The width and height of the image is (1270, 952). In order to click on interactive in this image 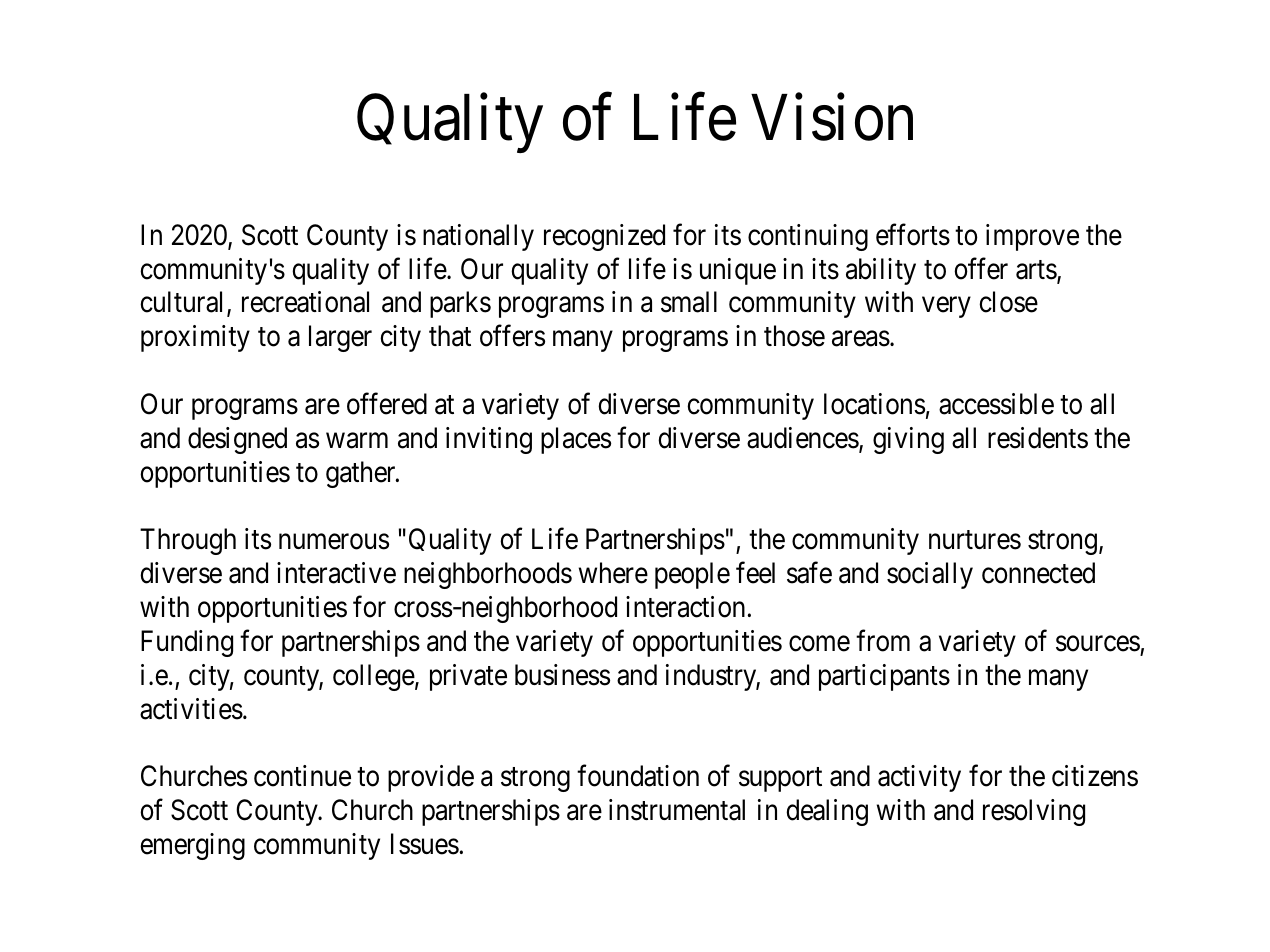, I will do `click(336, 573)`.
